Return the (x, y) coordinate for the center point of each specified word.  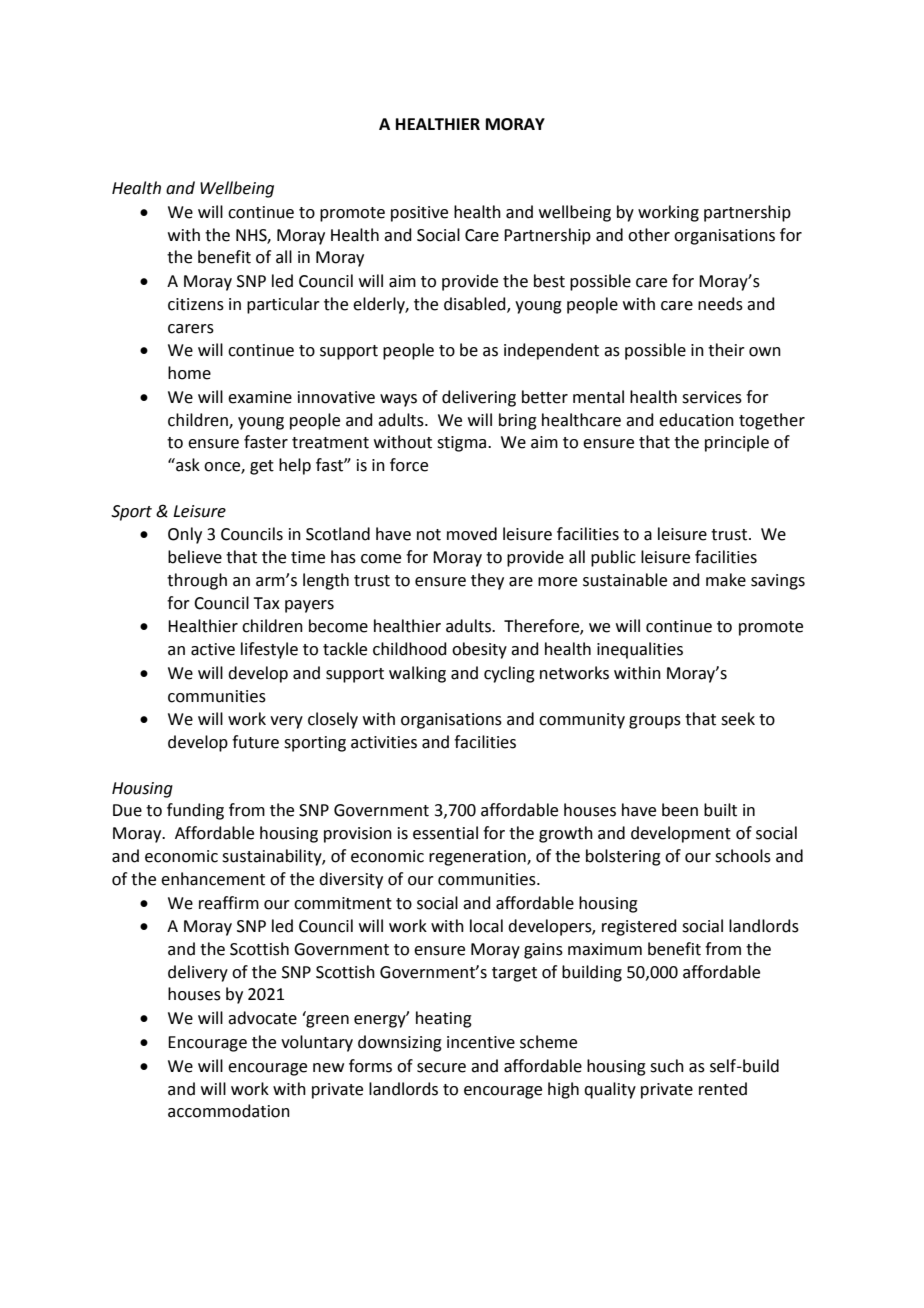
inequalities (640, 650)
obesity (479, 650)
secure (441, 1068)
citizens (196, 304)
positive (419, 214)
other (649, 235)
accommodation (229, 1111)
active (213, 649)
